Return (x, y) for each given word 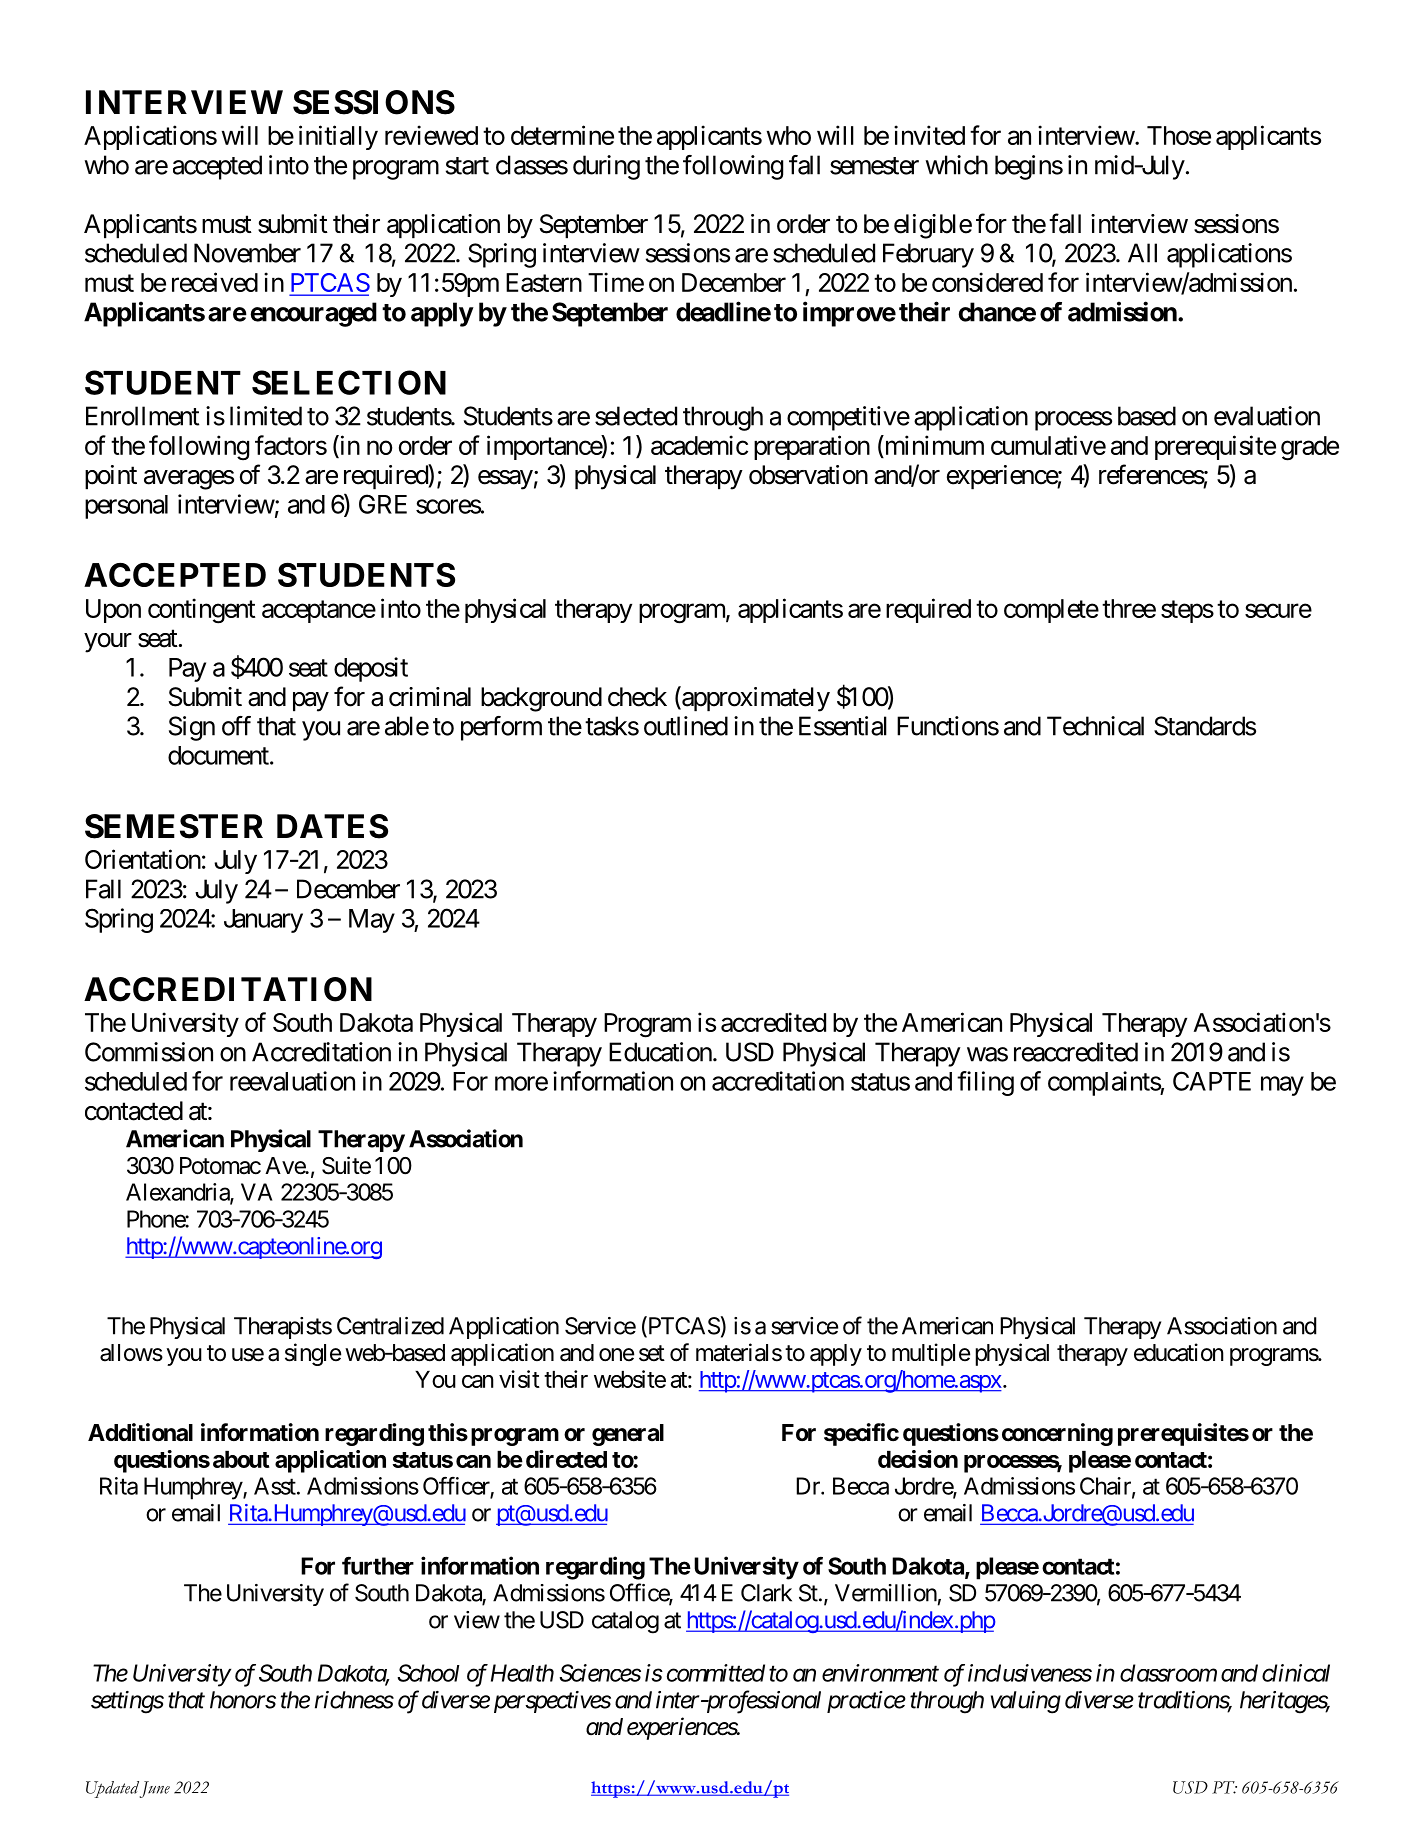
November (247, 253)
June (155, 1789)
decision (918, 1459)
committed (716, 1673)
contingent (201, 611)
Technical (1095, 726)
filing (985, 1083)
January (263, 921)
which (957, 165)
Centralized (390, 1326)
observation (808, 475)
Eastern (544, 282)
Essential (843, 726)
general (628, 1435)
